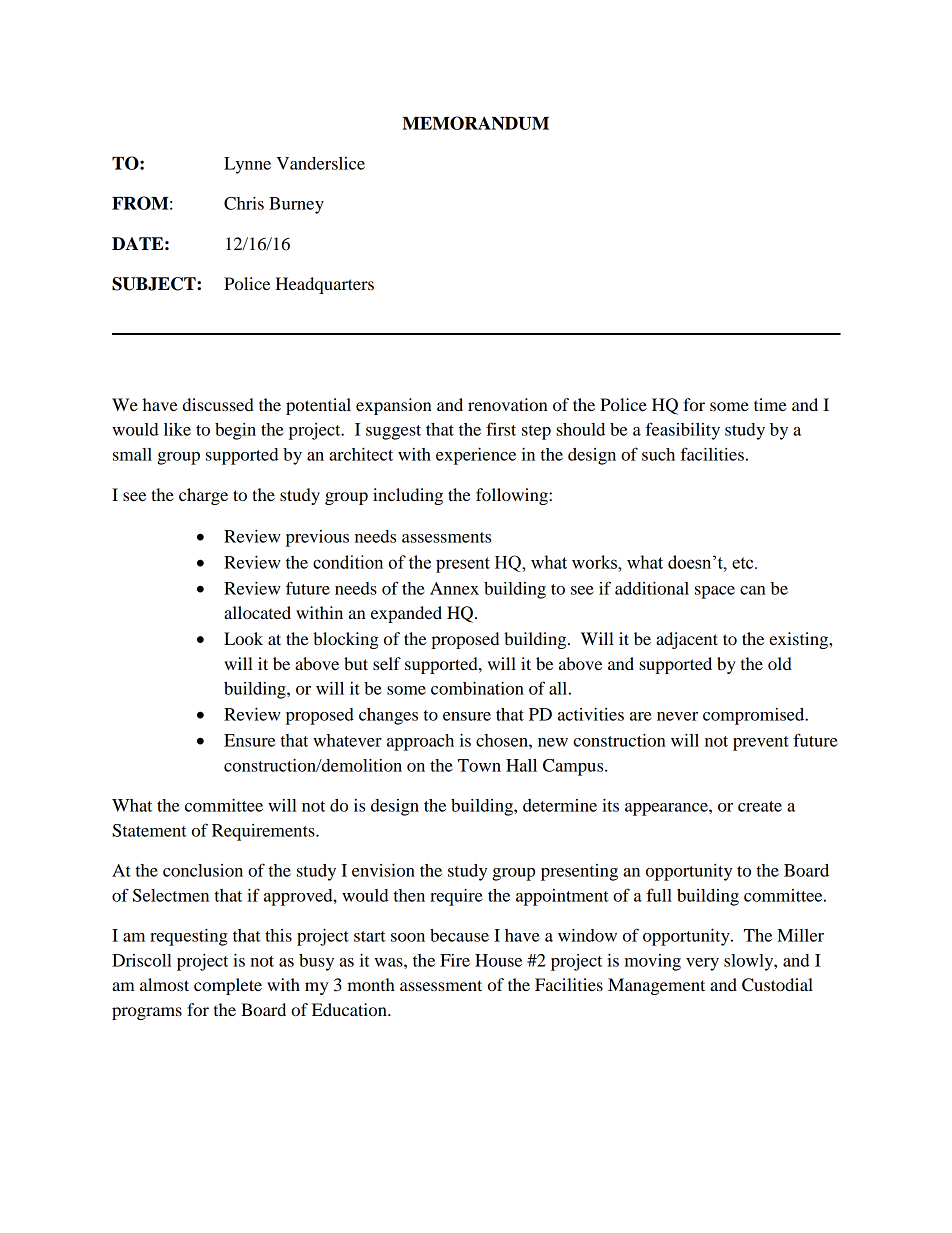 The width and height of the document is (952, 1233). What do you see at coordinates (702, 964) in the document?
I see `very` at bounding box center [702, 964].
